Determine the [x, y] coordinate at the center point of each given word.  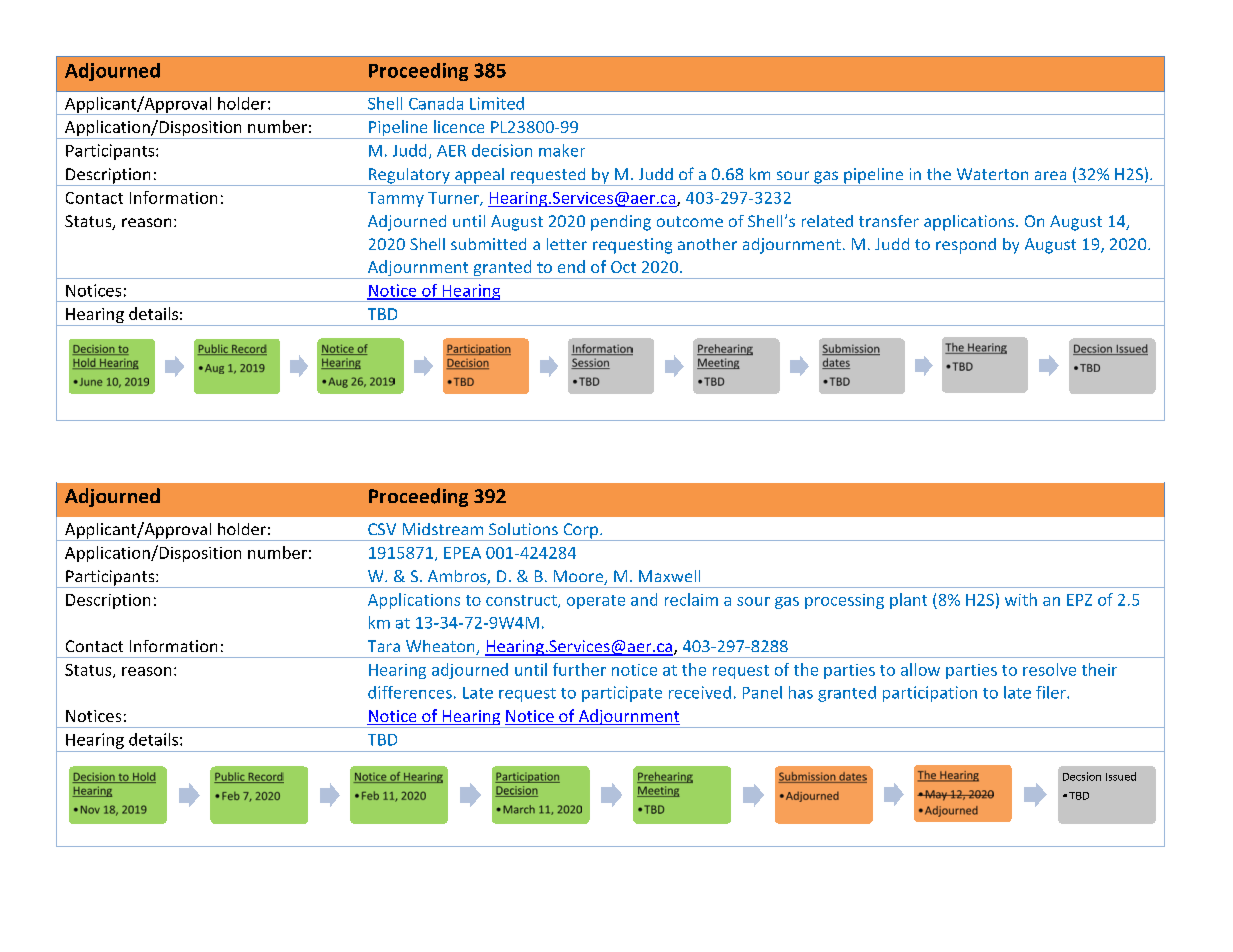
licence [459, 126]
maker [562, 150]
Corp [580, 532]
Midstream [443, 529]
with [1021, 599]
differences [410, 692]
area [1050, 175]
